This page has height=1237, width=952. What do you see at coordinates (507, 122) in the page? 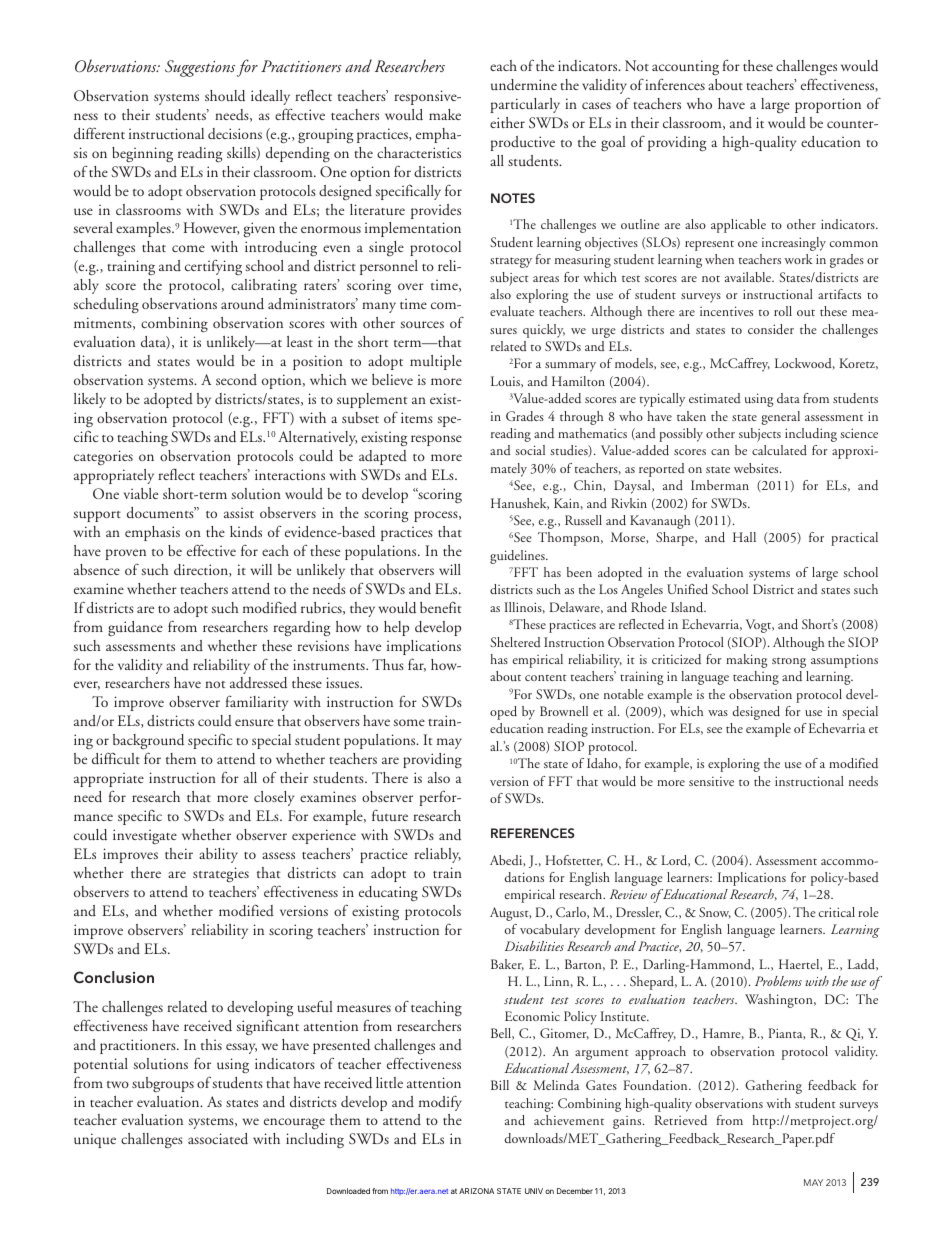
I see `either` at bounding box center [507, 122].
